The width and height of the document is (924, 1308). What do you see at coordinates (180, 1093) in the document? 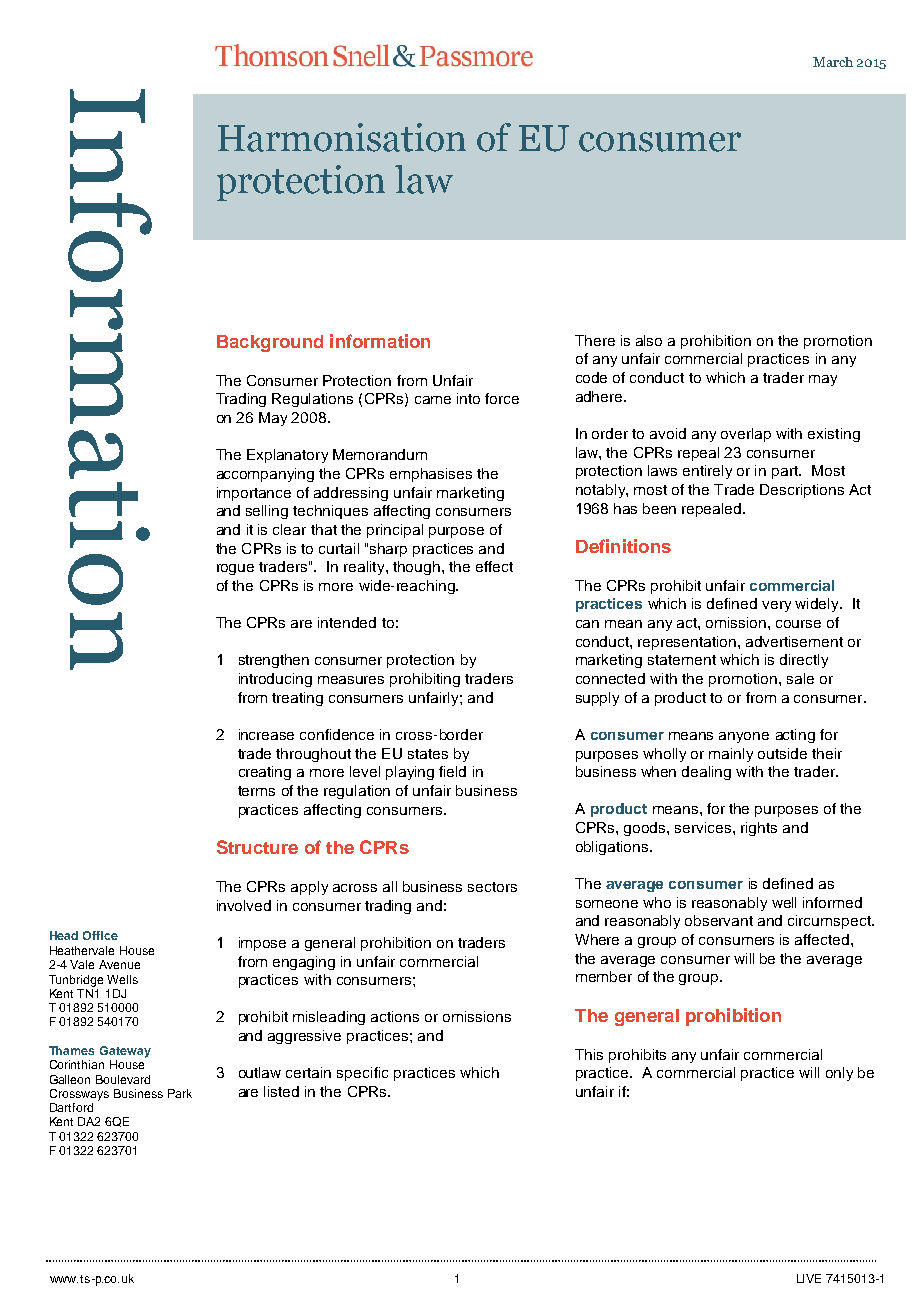
I see `Park` at bounding box center [180, 1093].
